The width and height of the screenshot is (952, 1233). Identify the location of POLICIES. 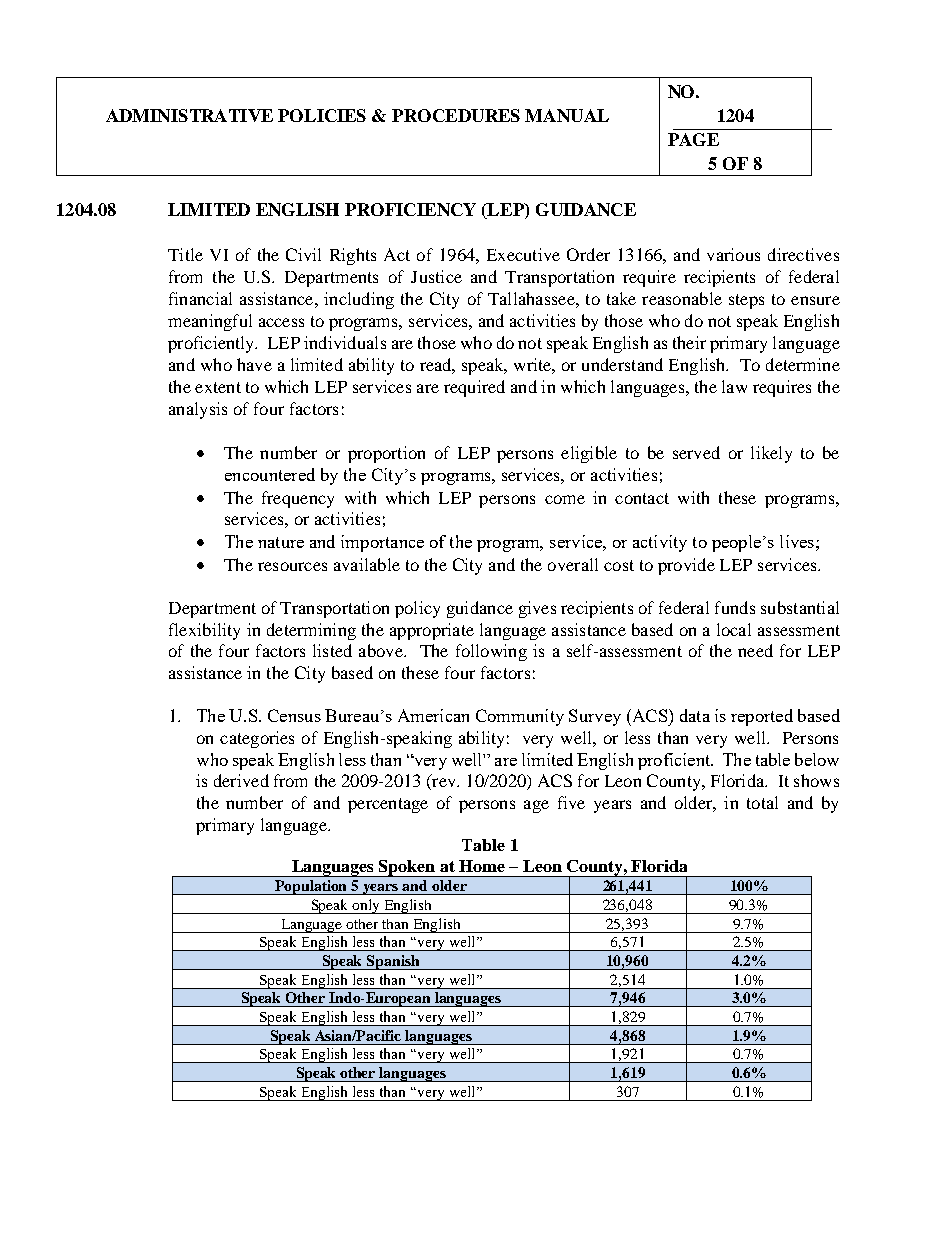
(322, 115).
